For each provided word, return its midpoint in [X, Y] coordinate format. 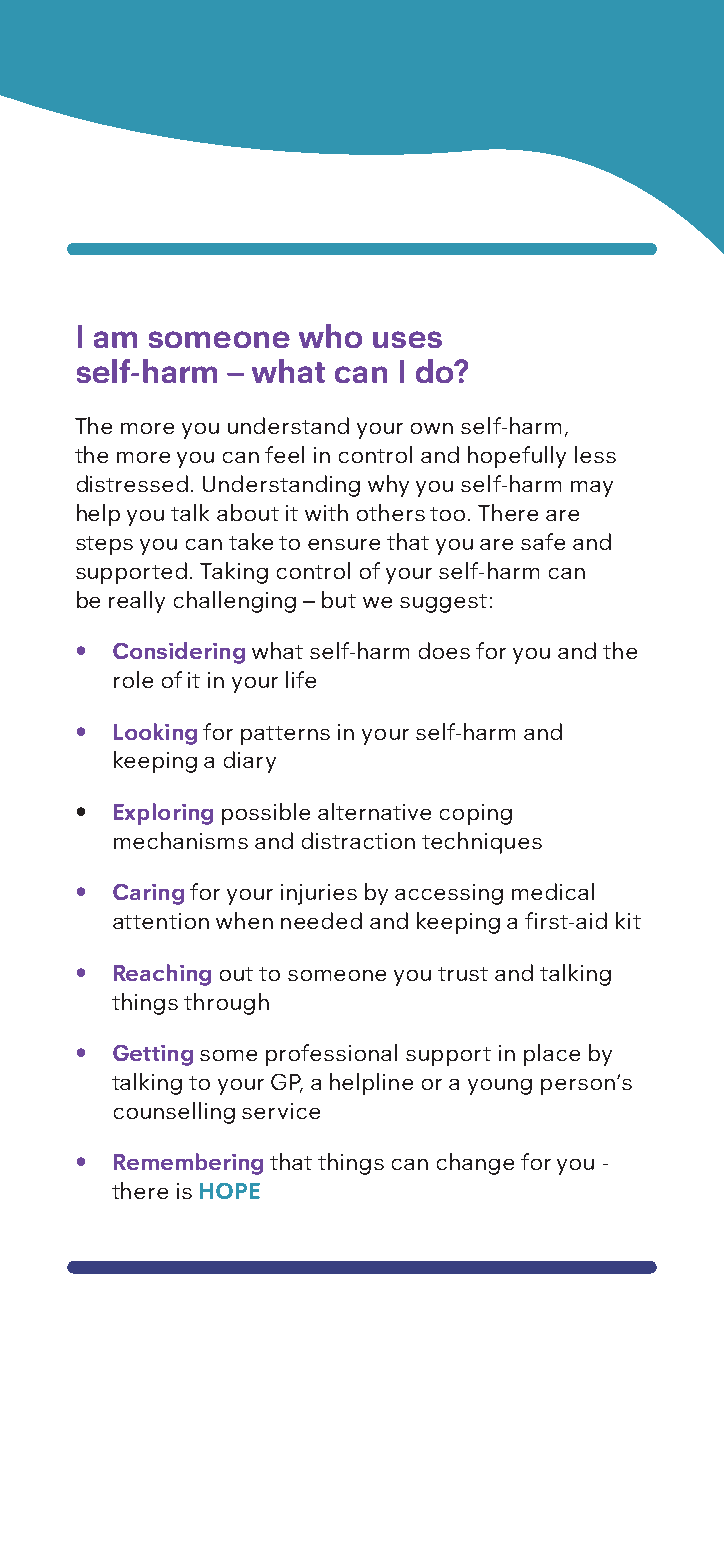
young [500, 1087]
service [281, 1111]
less [595, 454]
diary [250, 762]
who [330, 336]
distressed [132, 483]
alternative [374, 811]
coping [476, 814]
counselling [174, 1113]
